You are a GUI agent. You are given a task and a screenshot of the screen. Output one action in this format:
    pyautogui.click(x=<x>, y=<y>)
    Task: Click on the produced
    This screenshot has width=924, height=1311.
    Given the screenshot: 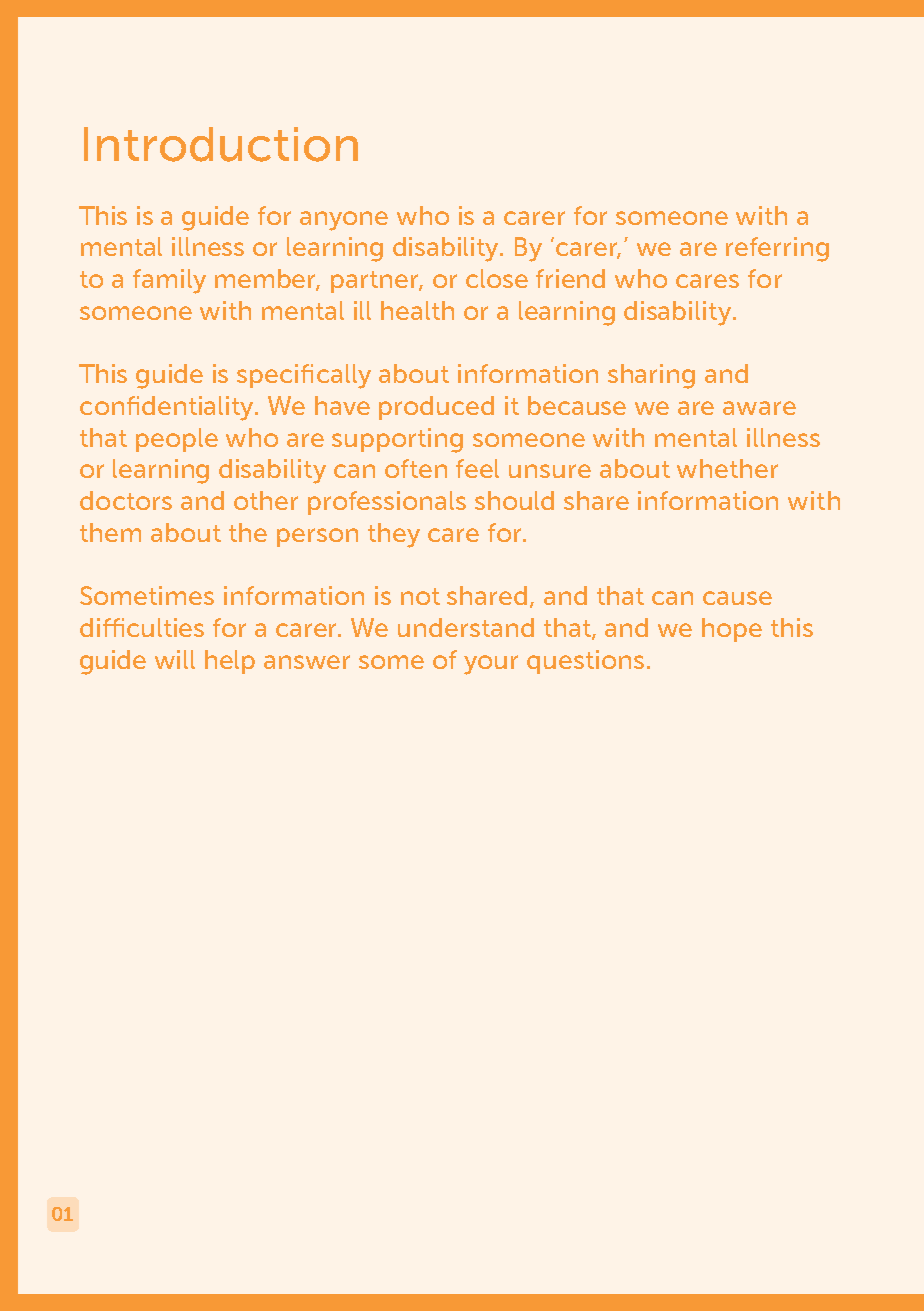 What is the action you would take?
    pyautogui.click(x=436, y=408)
